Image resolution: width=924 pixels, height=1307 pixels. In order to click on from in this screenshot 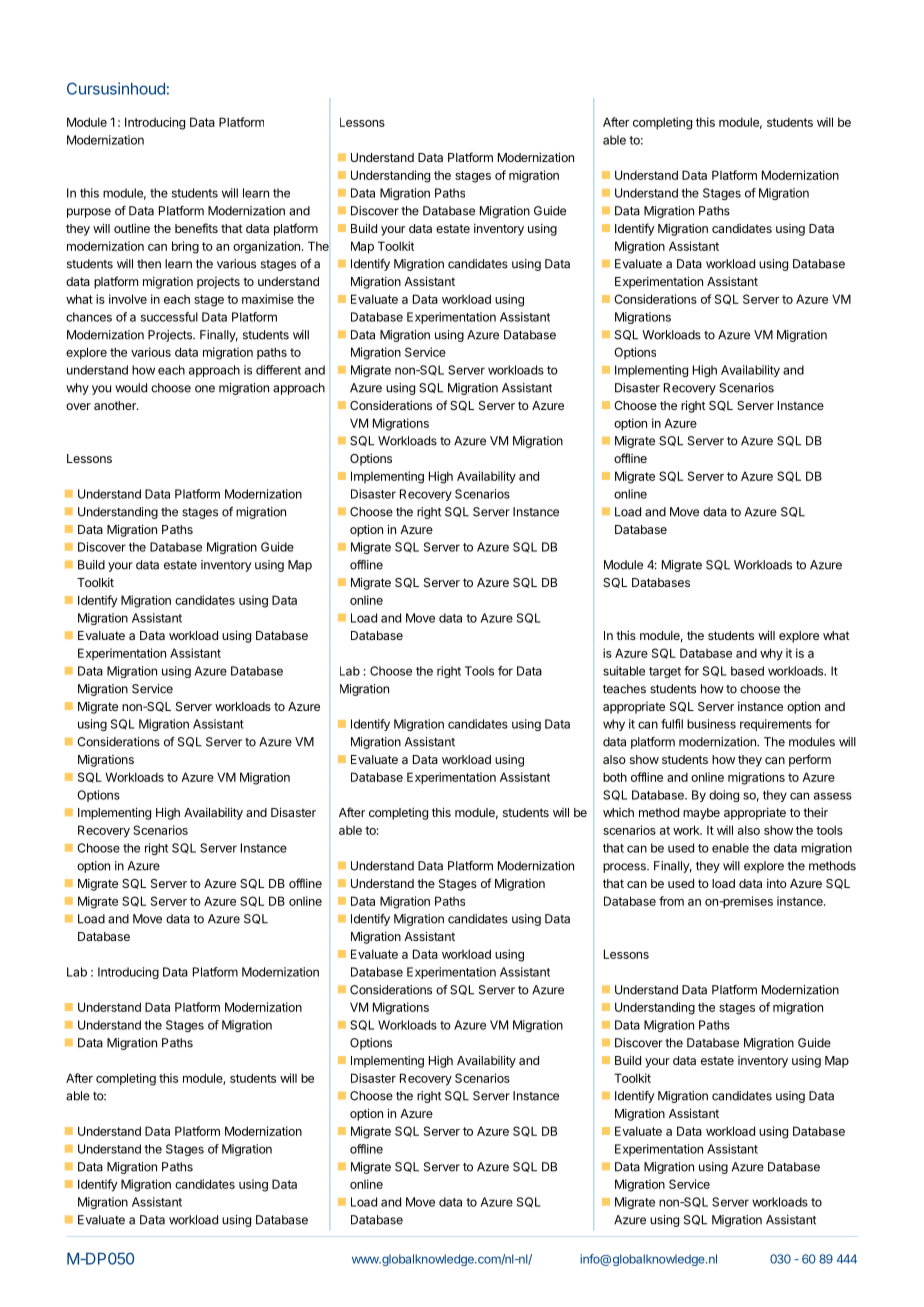, I will do `click(671, 901)`.
